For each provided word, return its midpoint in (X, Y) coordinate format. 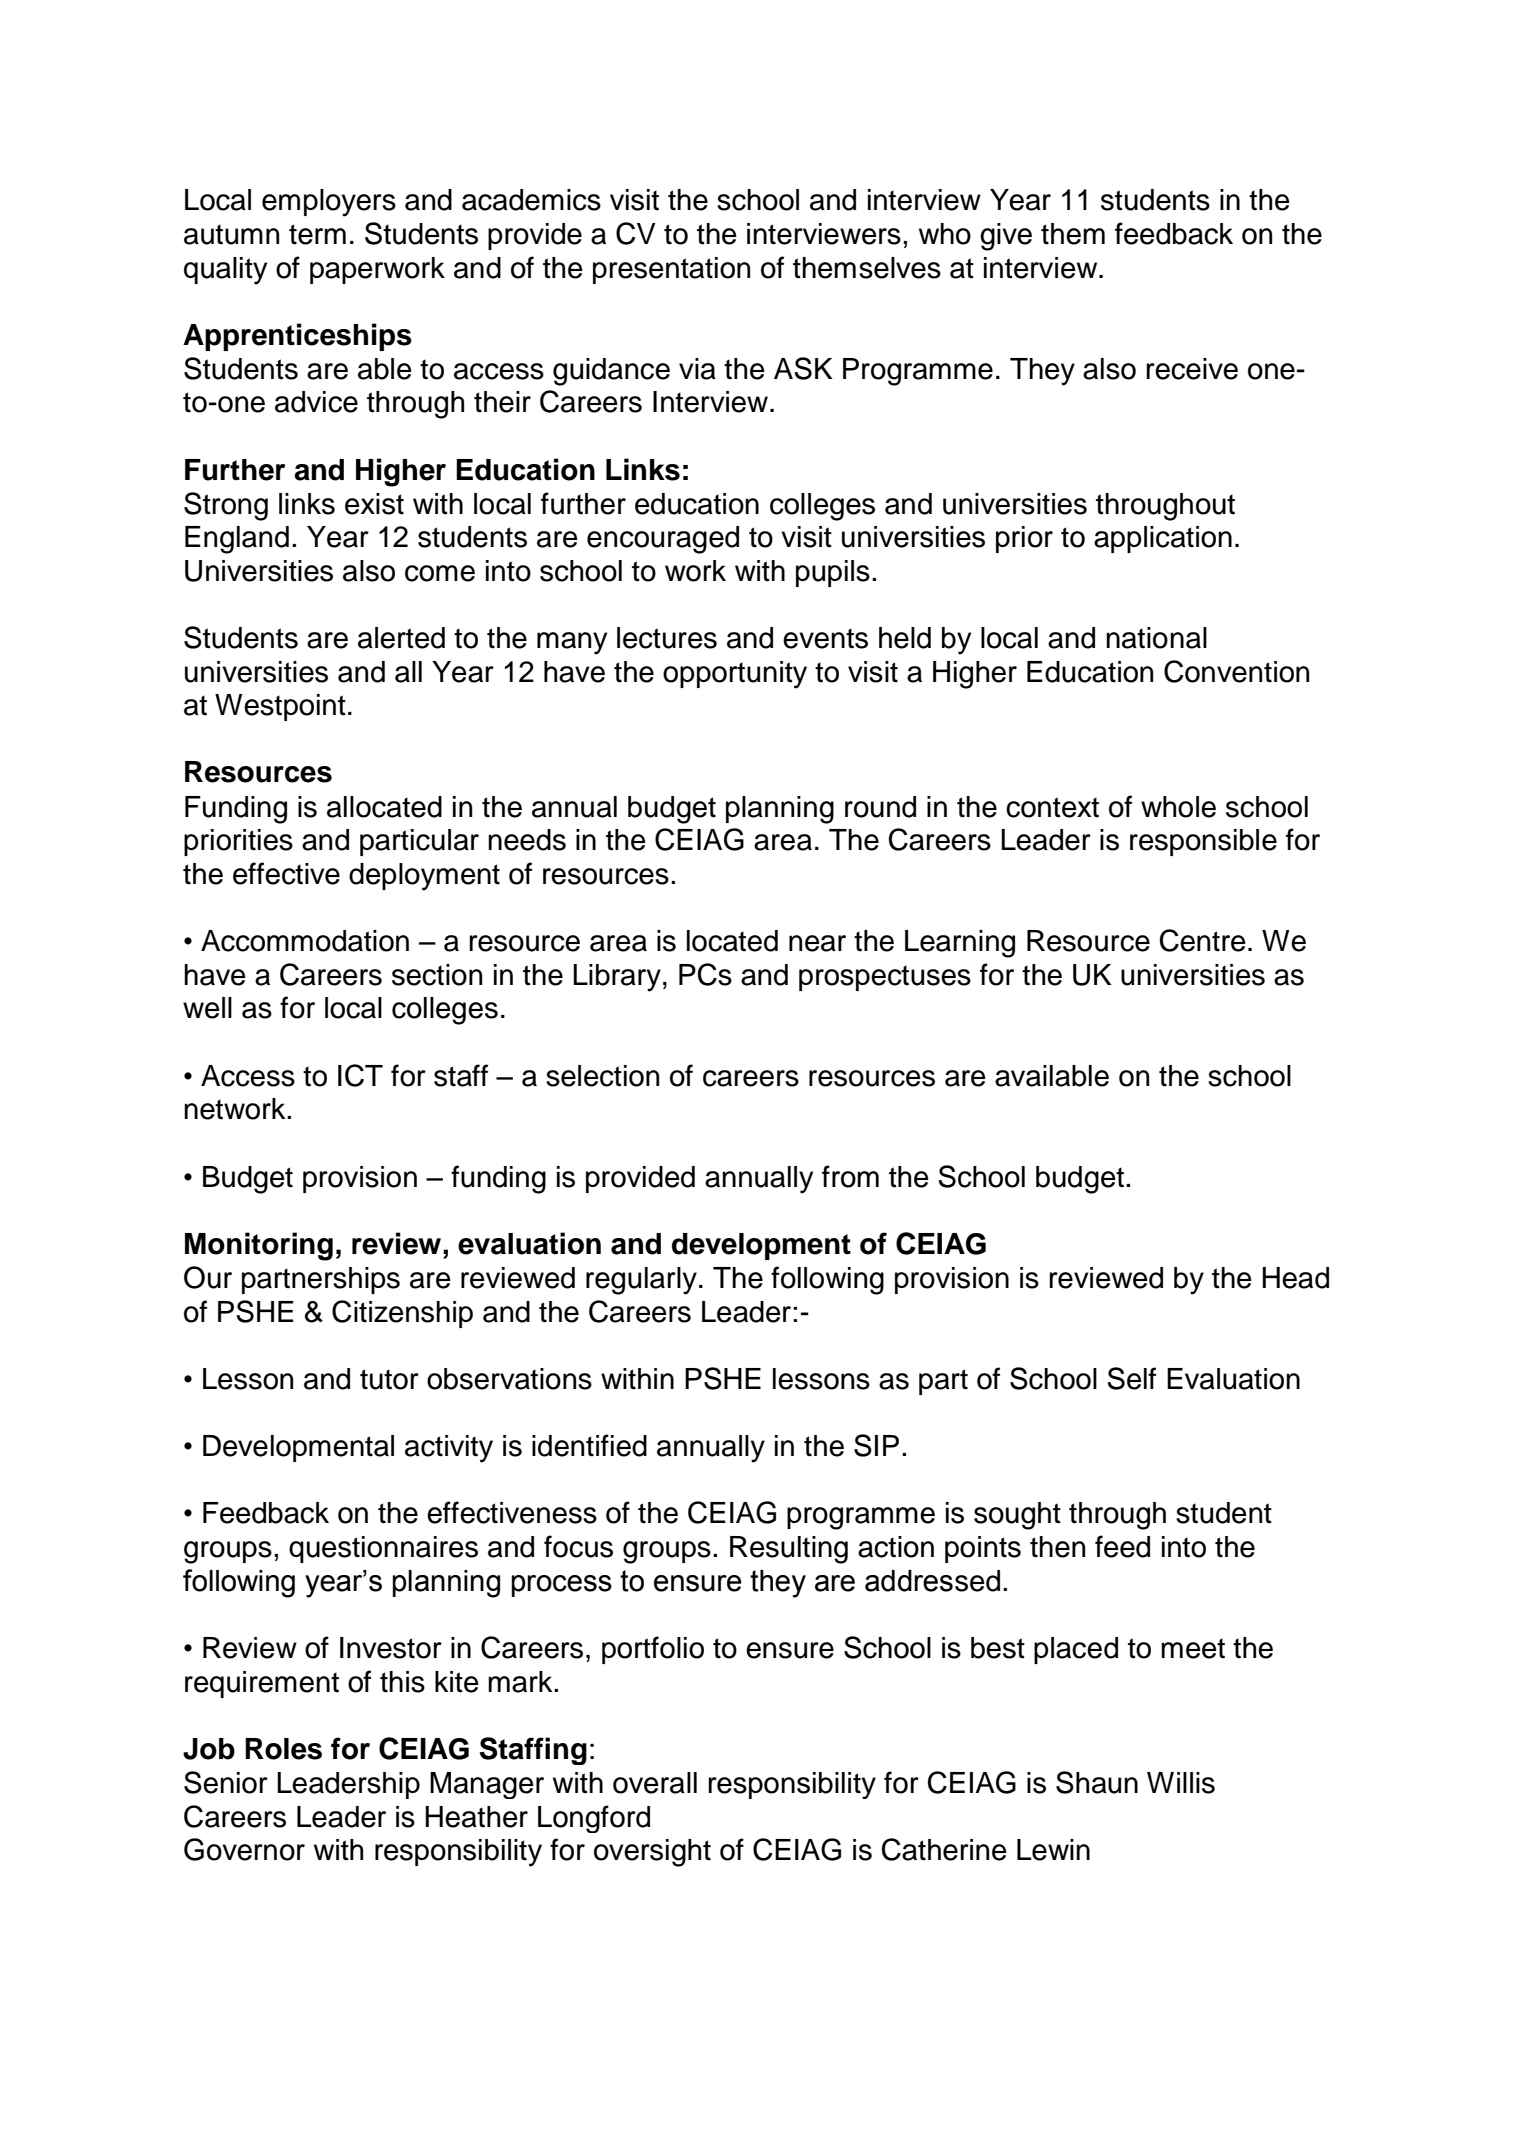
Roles (283, 1749)
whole (1178, 807)
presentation (671, 270)
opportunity (735, 675)
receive (1192, 369)
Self (1131, 1378)
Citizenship (402, 1314)
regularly (641, 1281)
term (317, 234)
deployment (424, 877)
